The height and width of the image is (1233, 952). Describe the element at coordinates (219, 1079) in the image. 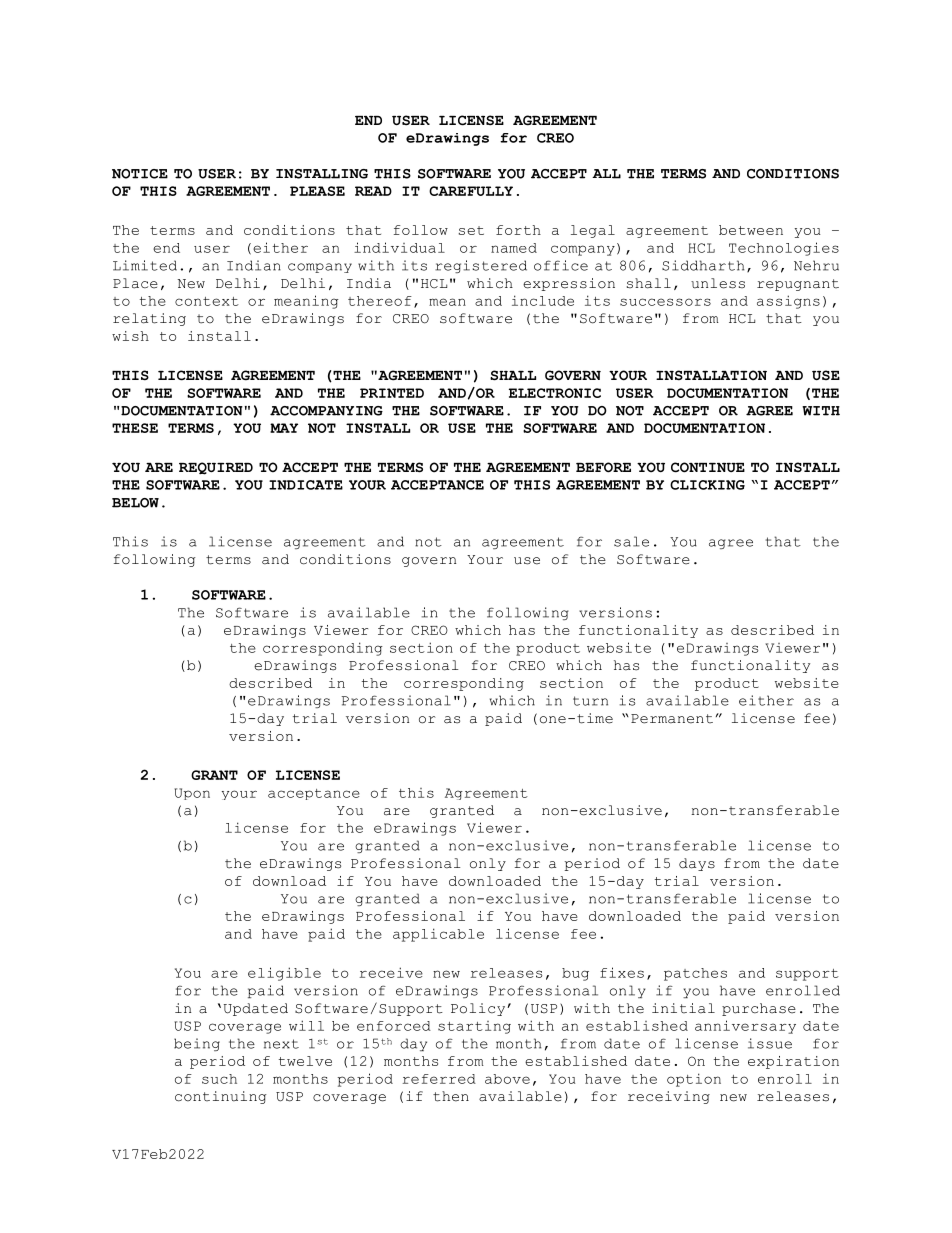

I see `such` at that location.
